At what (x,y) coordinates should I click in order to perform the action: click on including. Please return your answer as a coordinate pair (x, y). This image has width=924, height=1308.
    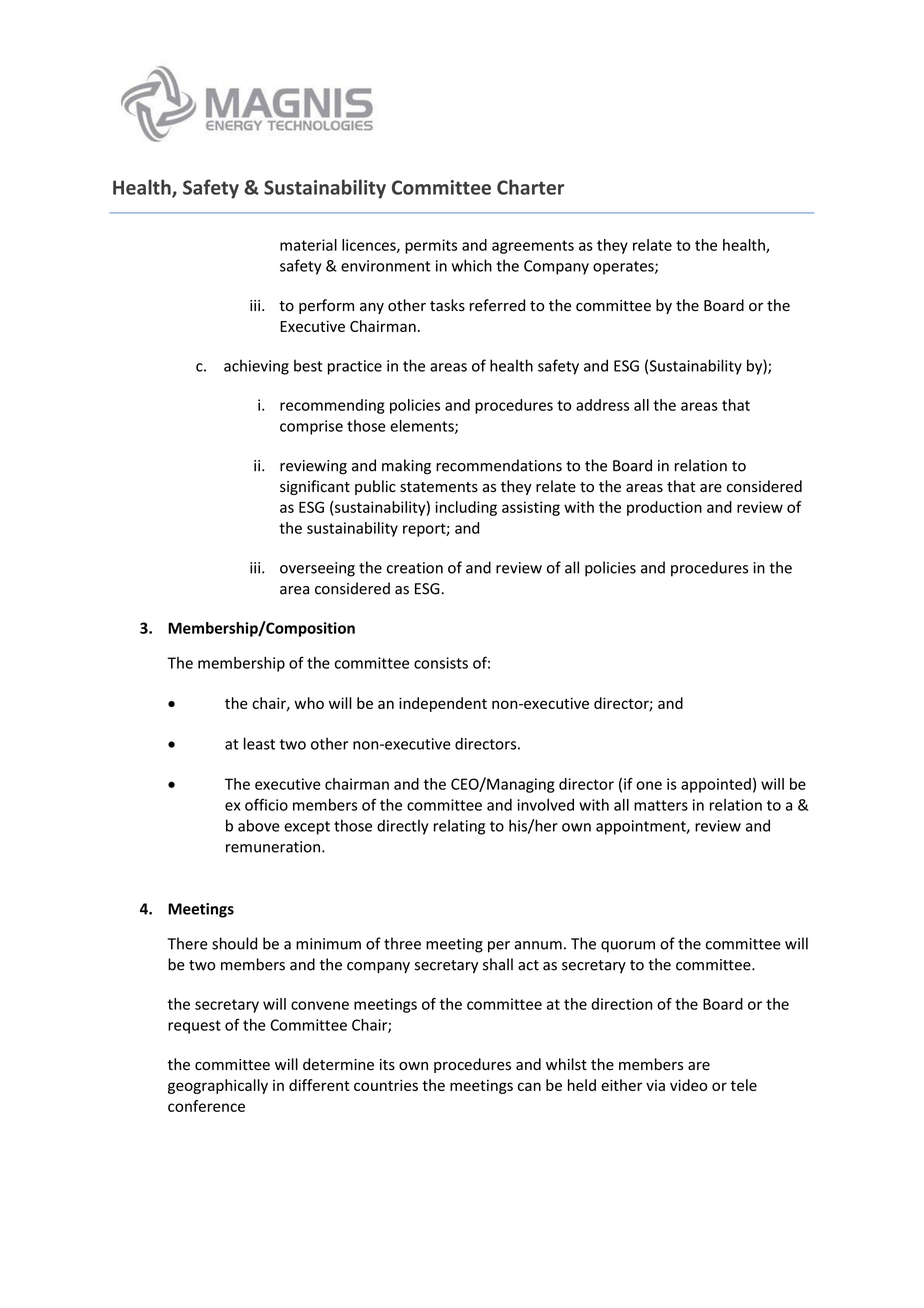
    Looking at the image, I should click on (466, 508).
